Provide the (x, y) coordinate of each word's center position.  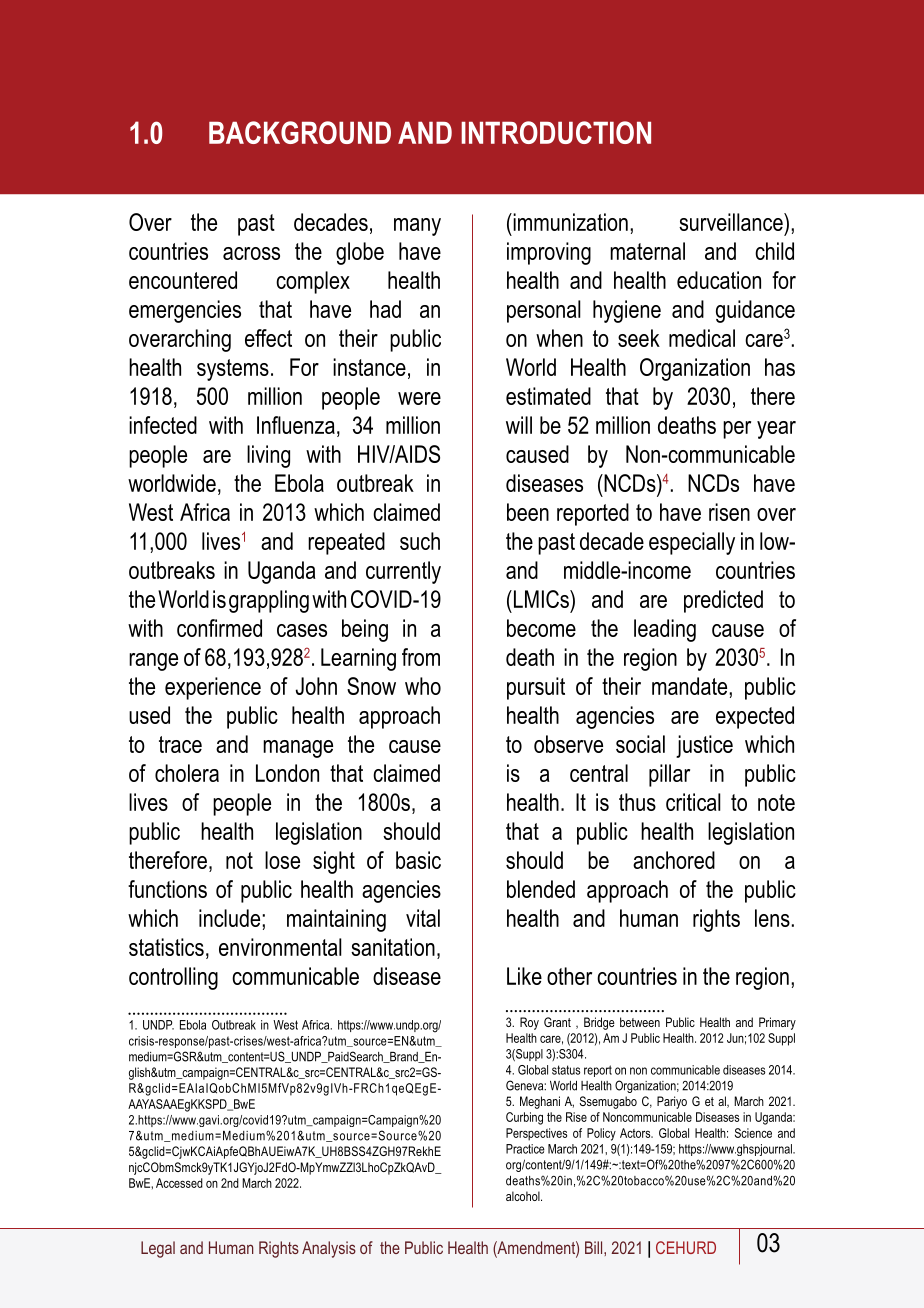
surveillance (732, 222)
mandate (691, 686)
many (417, 227)
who (423, 686)
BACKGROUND (300, 132)
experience (213, 688)
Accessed (179, 1183)
